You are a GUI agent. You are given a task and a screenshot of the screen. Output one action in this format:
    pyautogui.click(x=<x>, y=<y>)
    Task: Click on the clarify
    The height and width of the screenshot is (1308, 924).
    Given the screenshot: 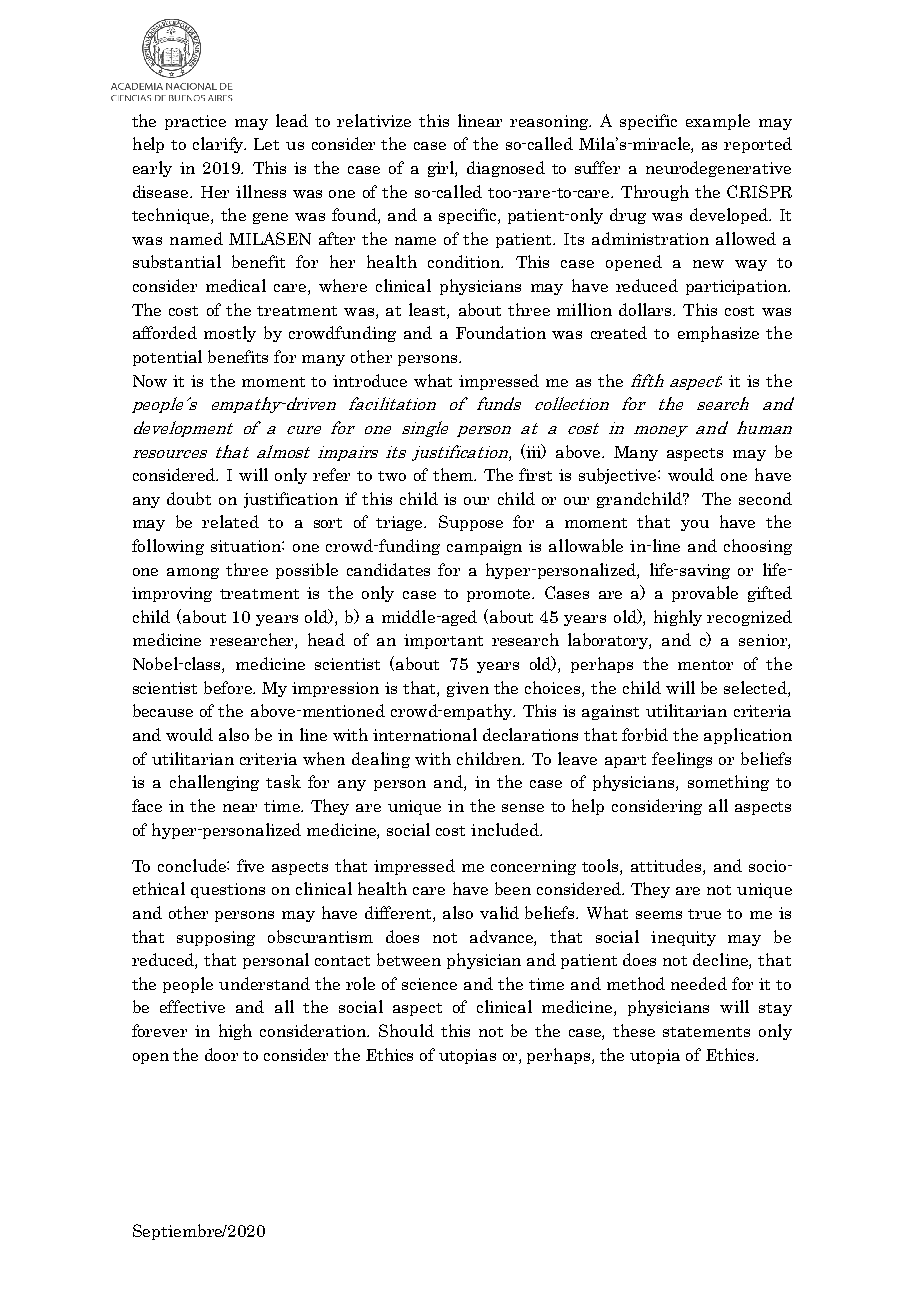 What is the action you would take?
    pyautogui.click(x=219, y=145)
